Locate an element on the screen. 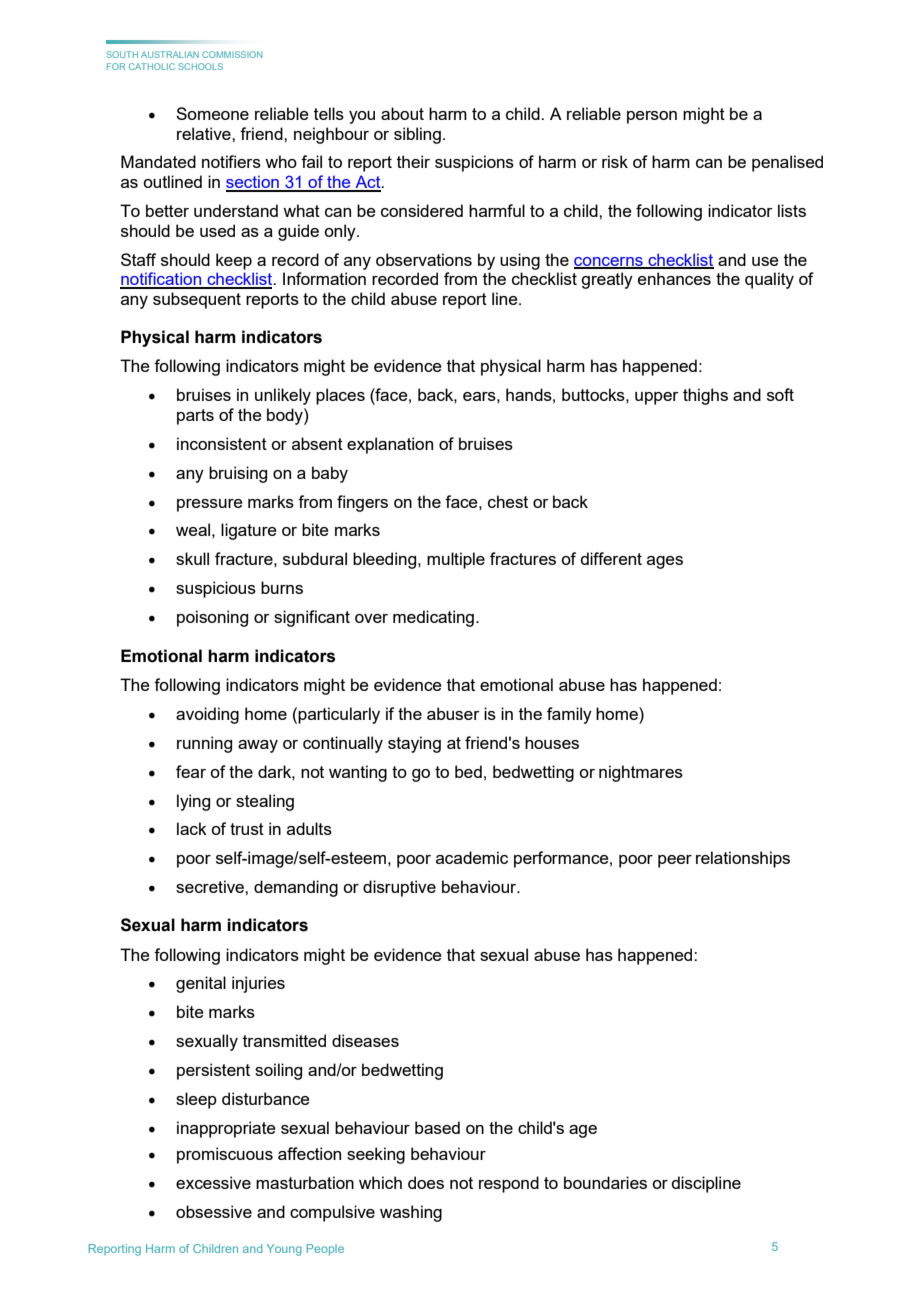 This screenshot has width=924, height=1307. medicating is located at coordinates (433, 618).
